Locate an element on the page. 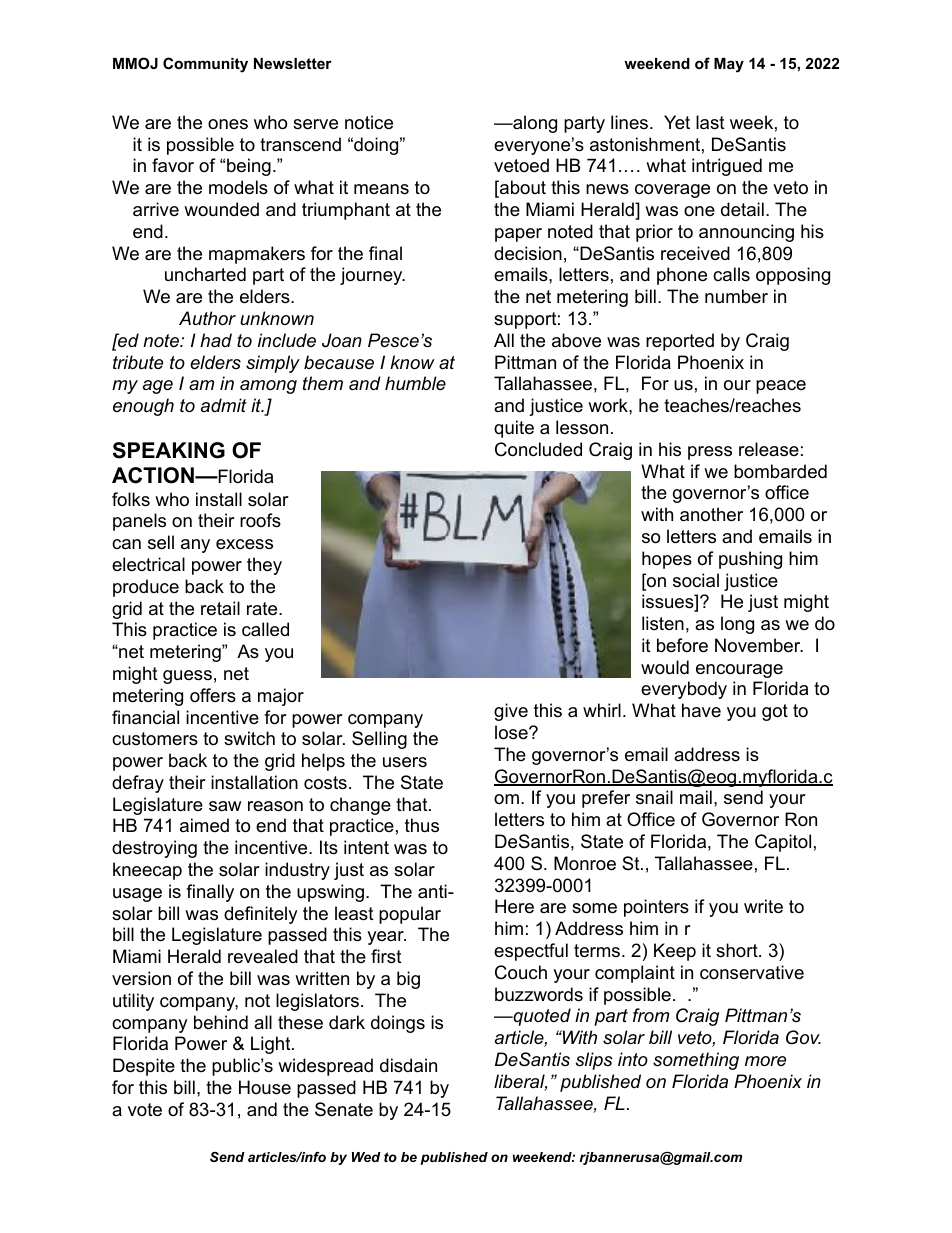  had is located at coordinates (216, 340).
